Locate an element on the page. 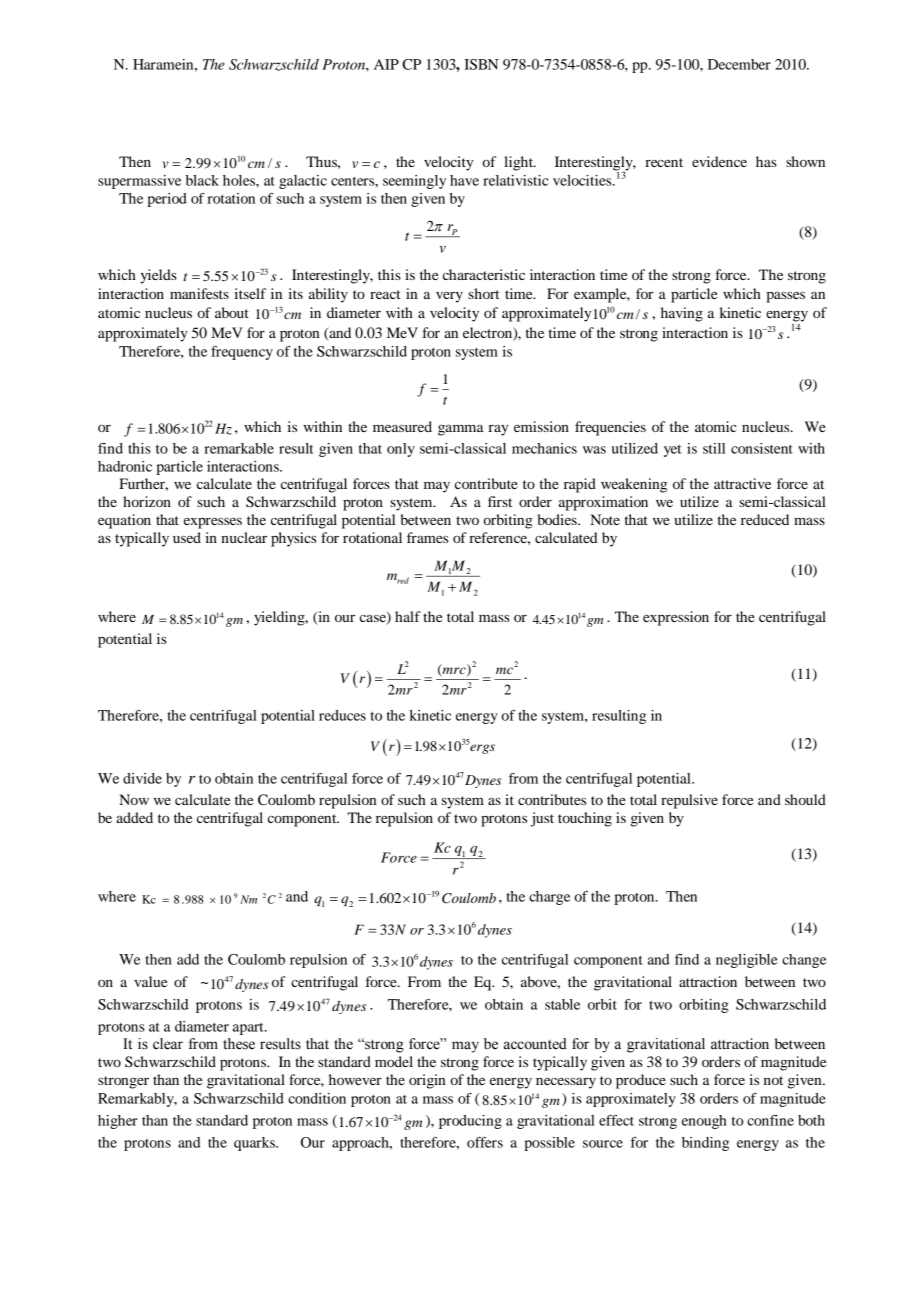 This document has height=1308, width=924. ISBN is located at coordinates (481, 64).
